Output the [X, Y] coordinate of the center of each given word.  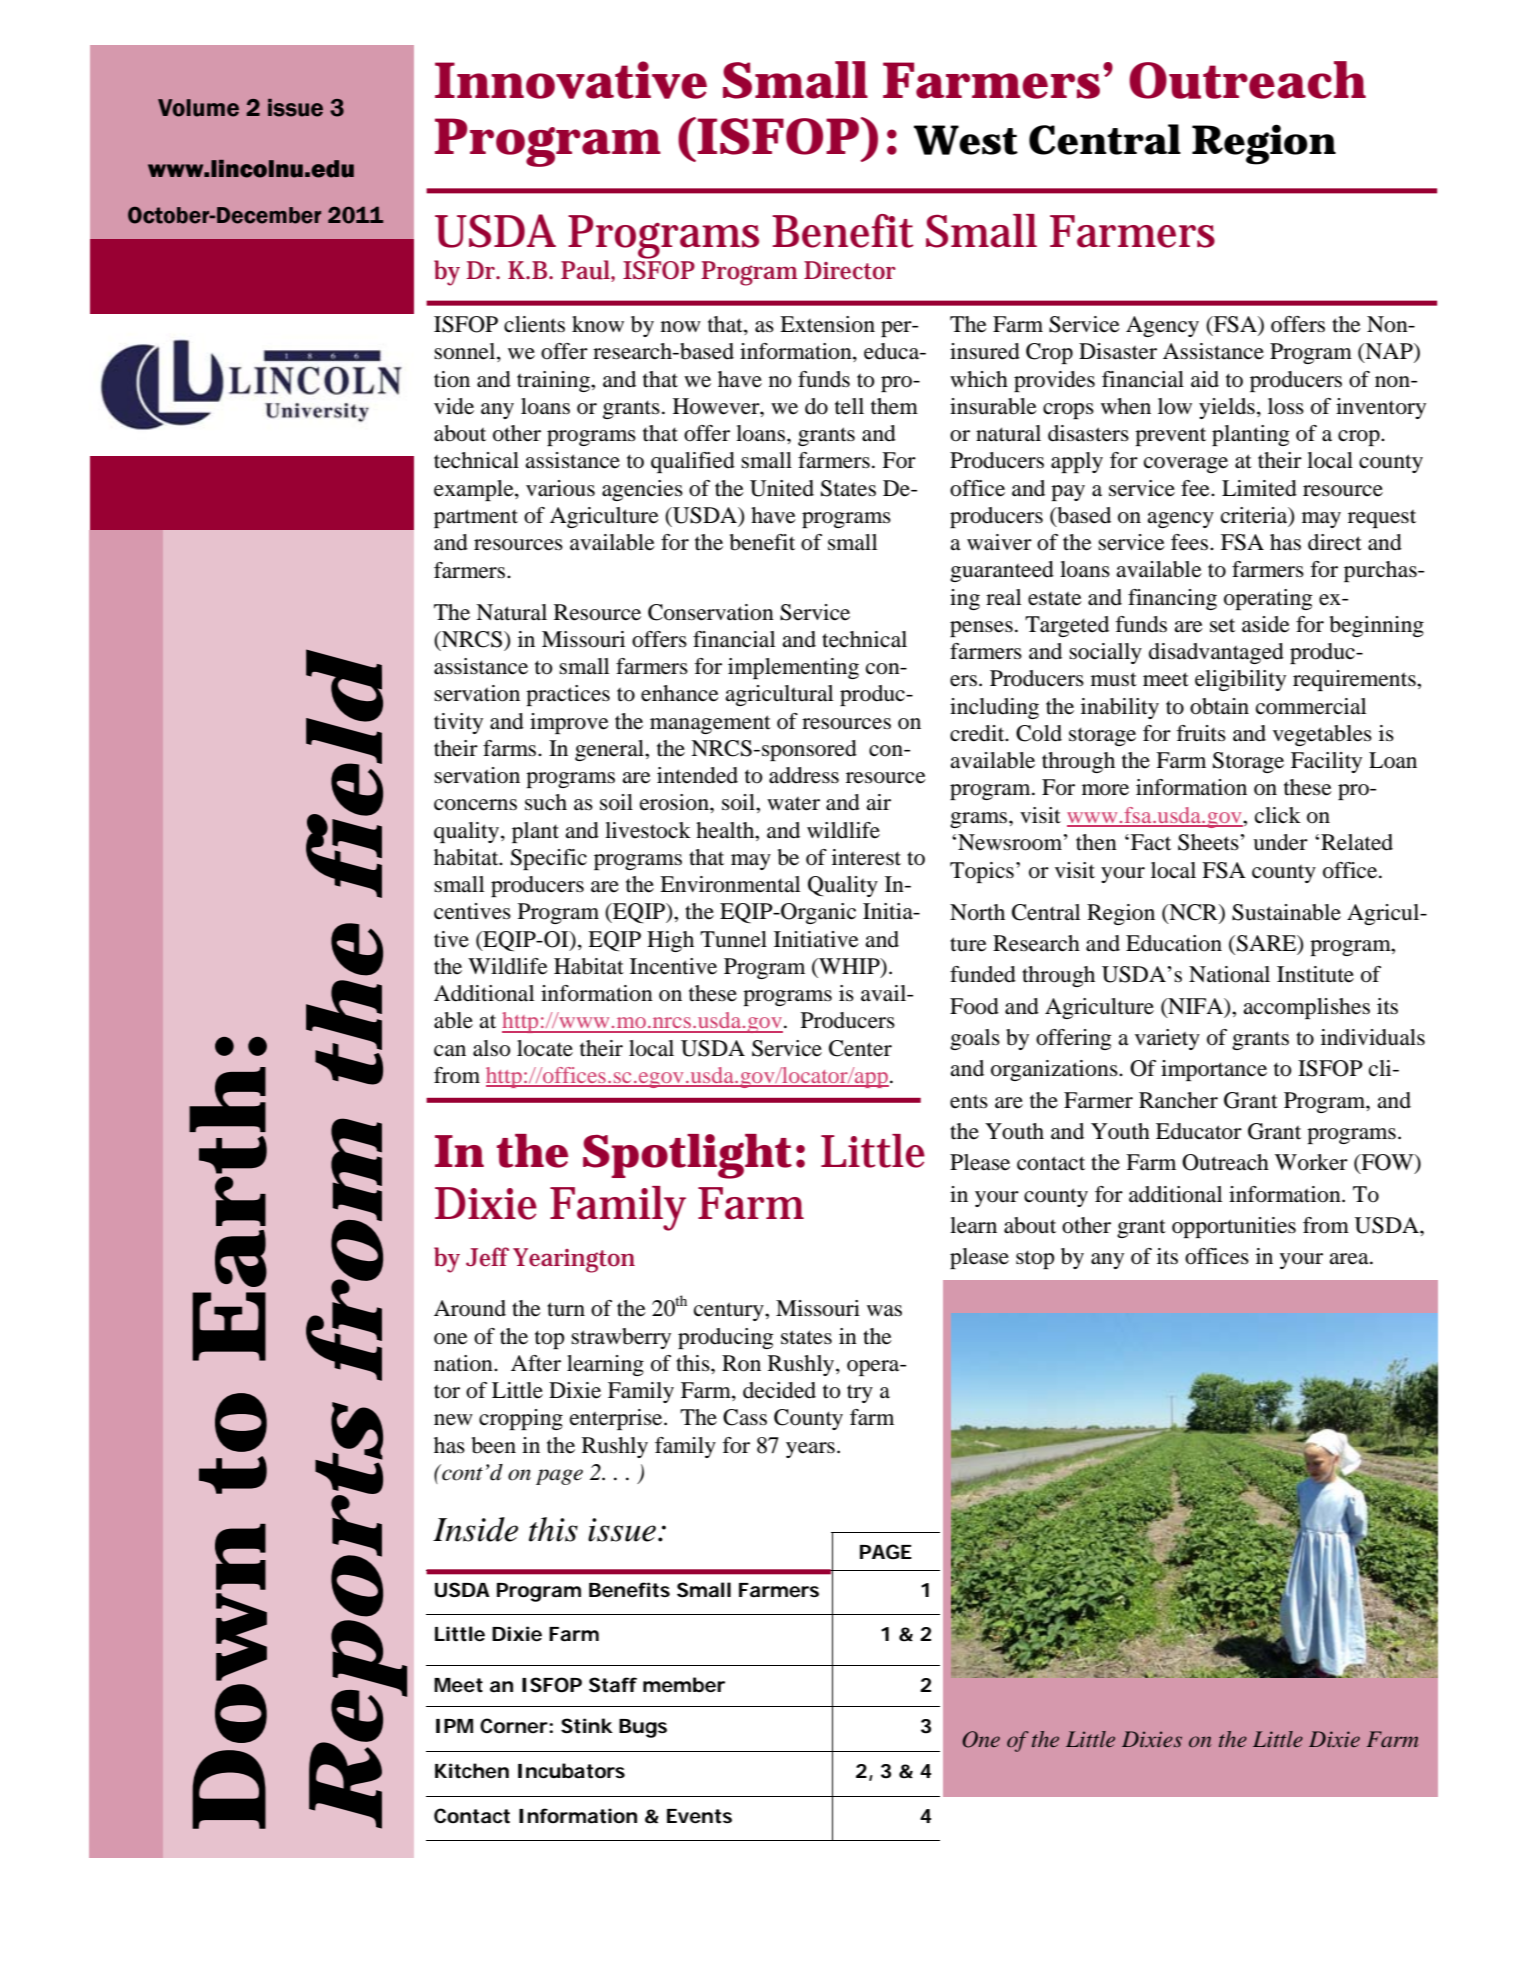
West [966, 140]
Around [470, 1308]
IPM [454, 1726]
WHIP [849, 967]
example [475, 490]
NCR [1193, 913]
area [1350, 1259]
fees [1191, 542]
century [730, 1311]
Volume [198, 108]
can [450, 1051]
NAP [1389, 352]
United [782, 488]
